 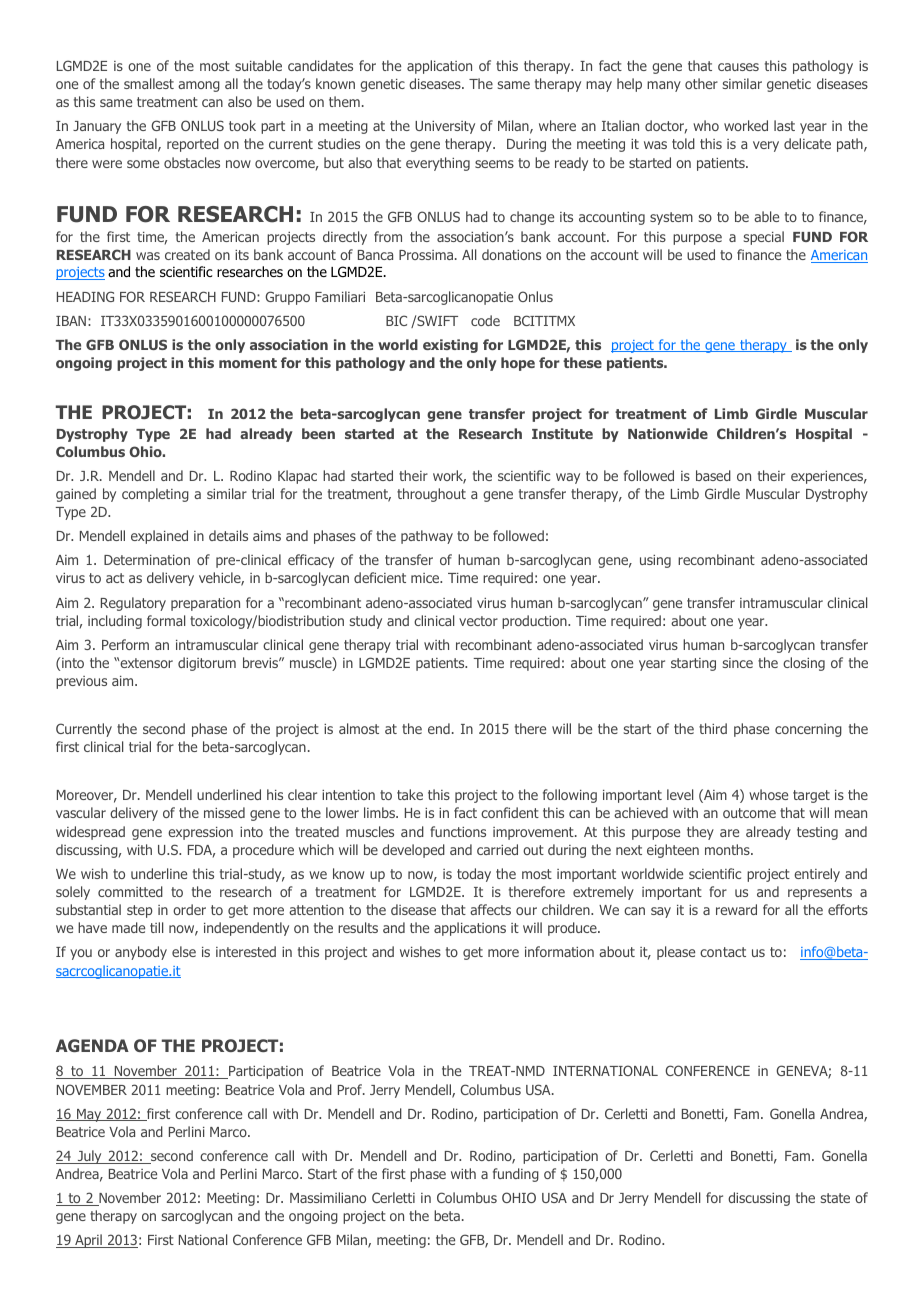 I want to click on since, so click(x=738, y=663).
